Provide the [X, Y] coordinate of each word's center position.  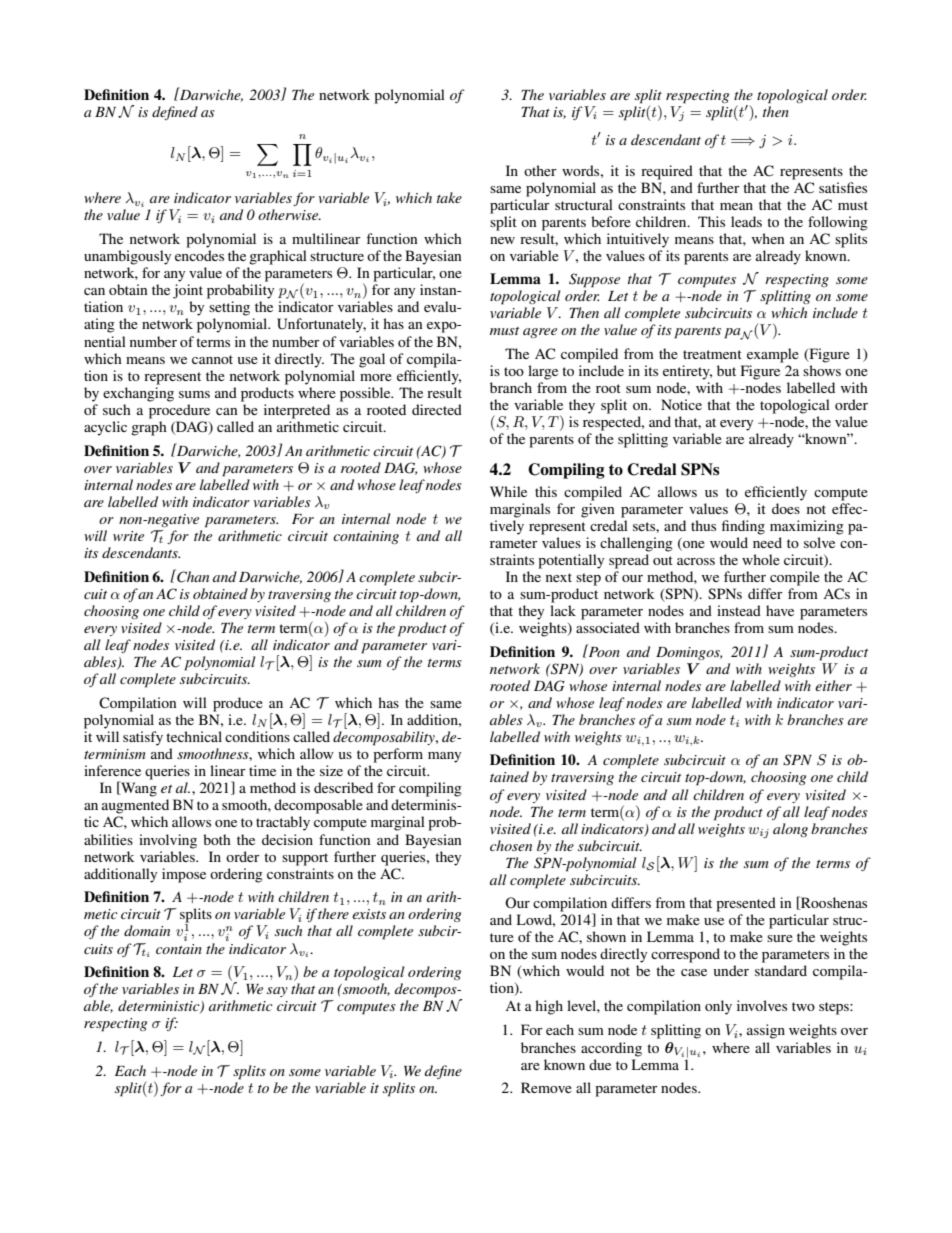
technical [194, 736]
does [786, 508]
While [508, 491]
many [444, 757]
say [277, 992]
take [449, 197]
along [790, 830]
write [128, 536]
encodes [199, 255]
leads [746, 221]
